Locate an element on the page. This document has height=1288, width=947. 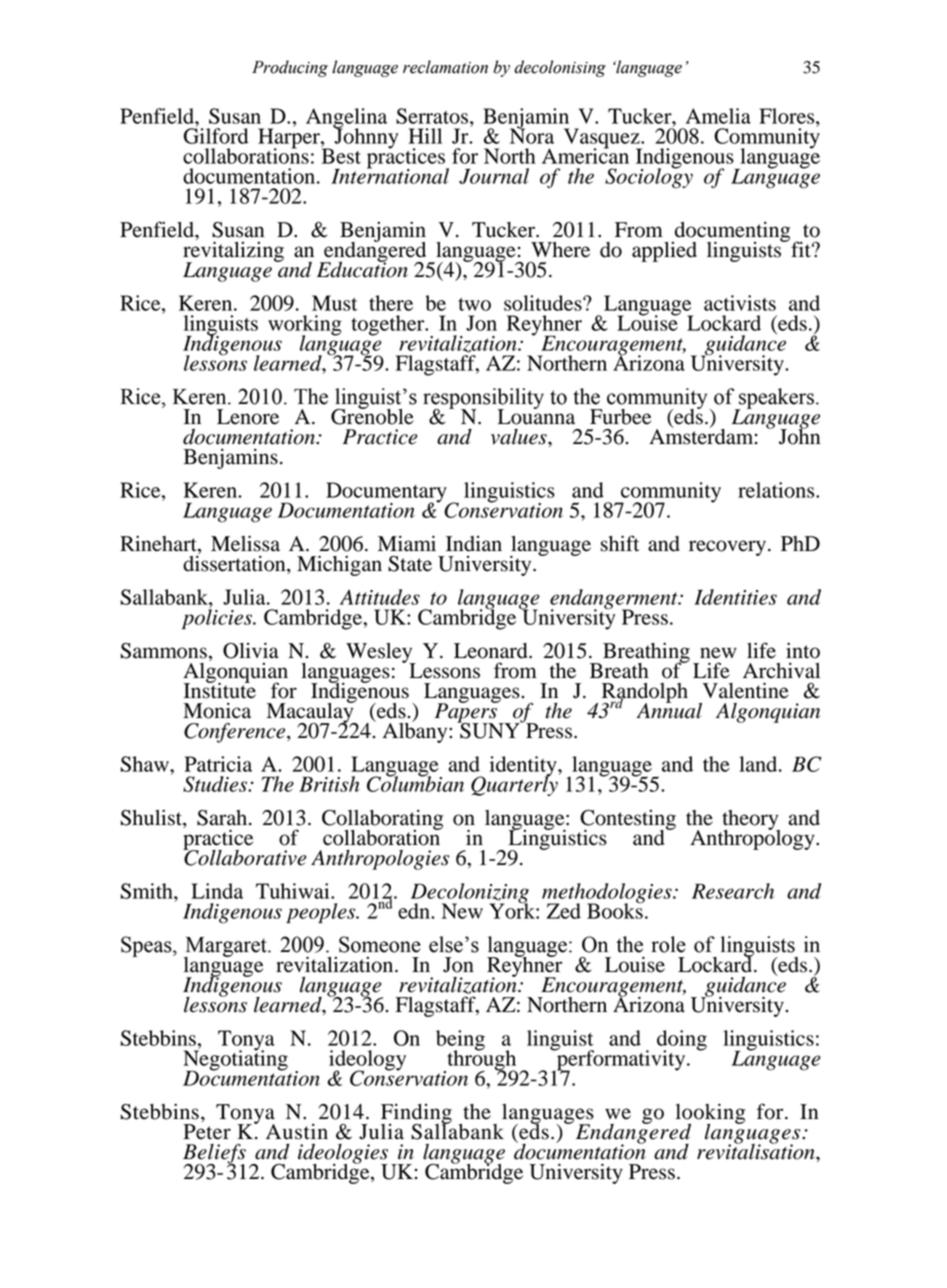
looking is located at coordinates (710, 1114).
